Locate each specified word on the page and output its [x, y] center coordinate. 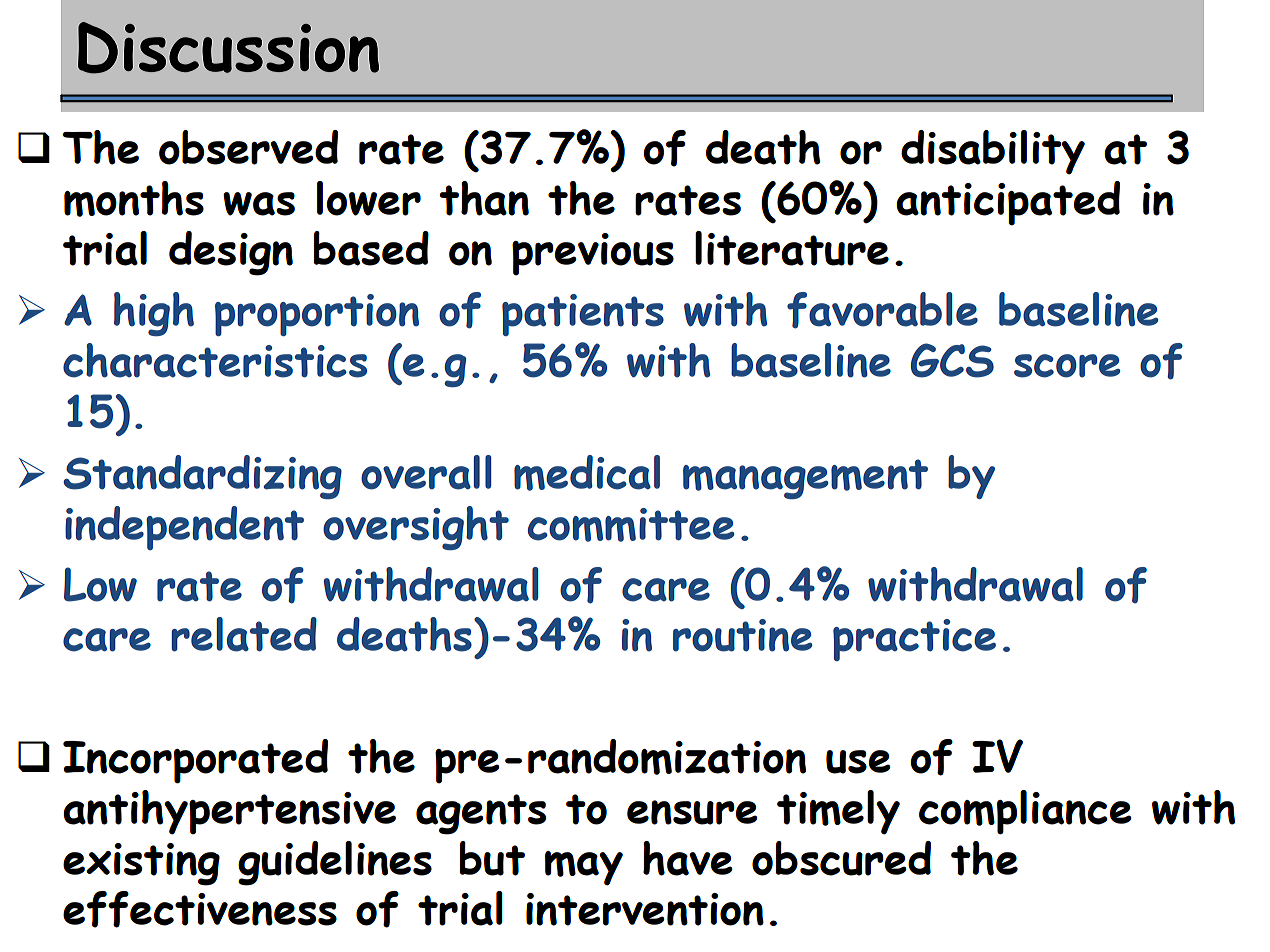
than [484, 198]
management [805, 479]
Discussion [228, 48]
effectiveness [200, 909]
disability [993, 152]
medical [587, 473]
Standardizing [202, 477]
